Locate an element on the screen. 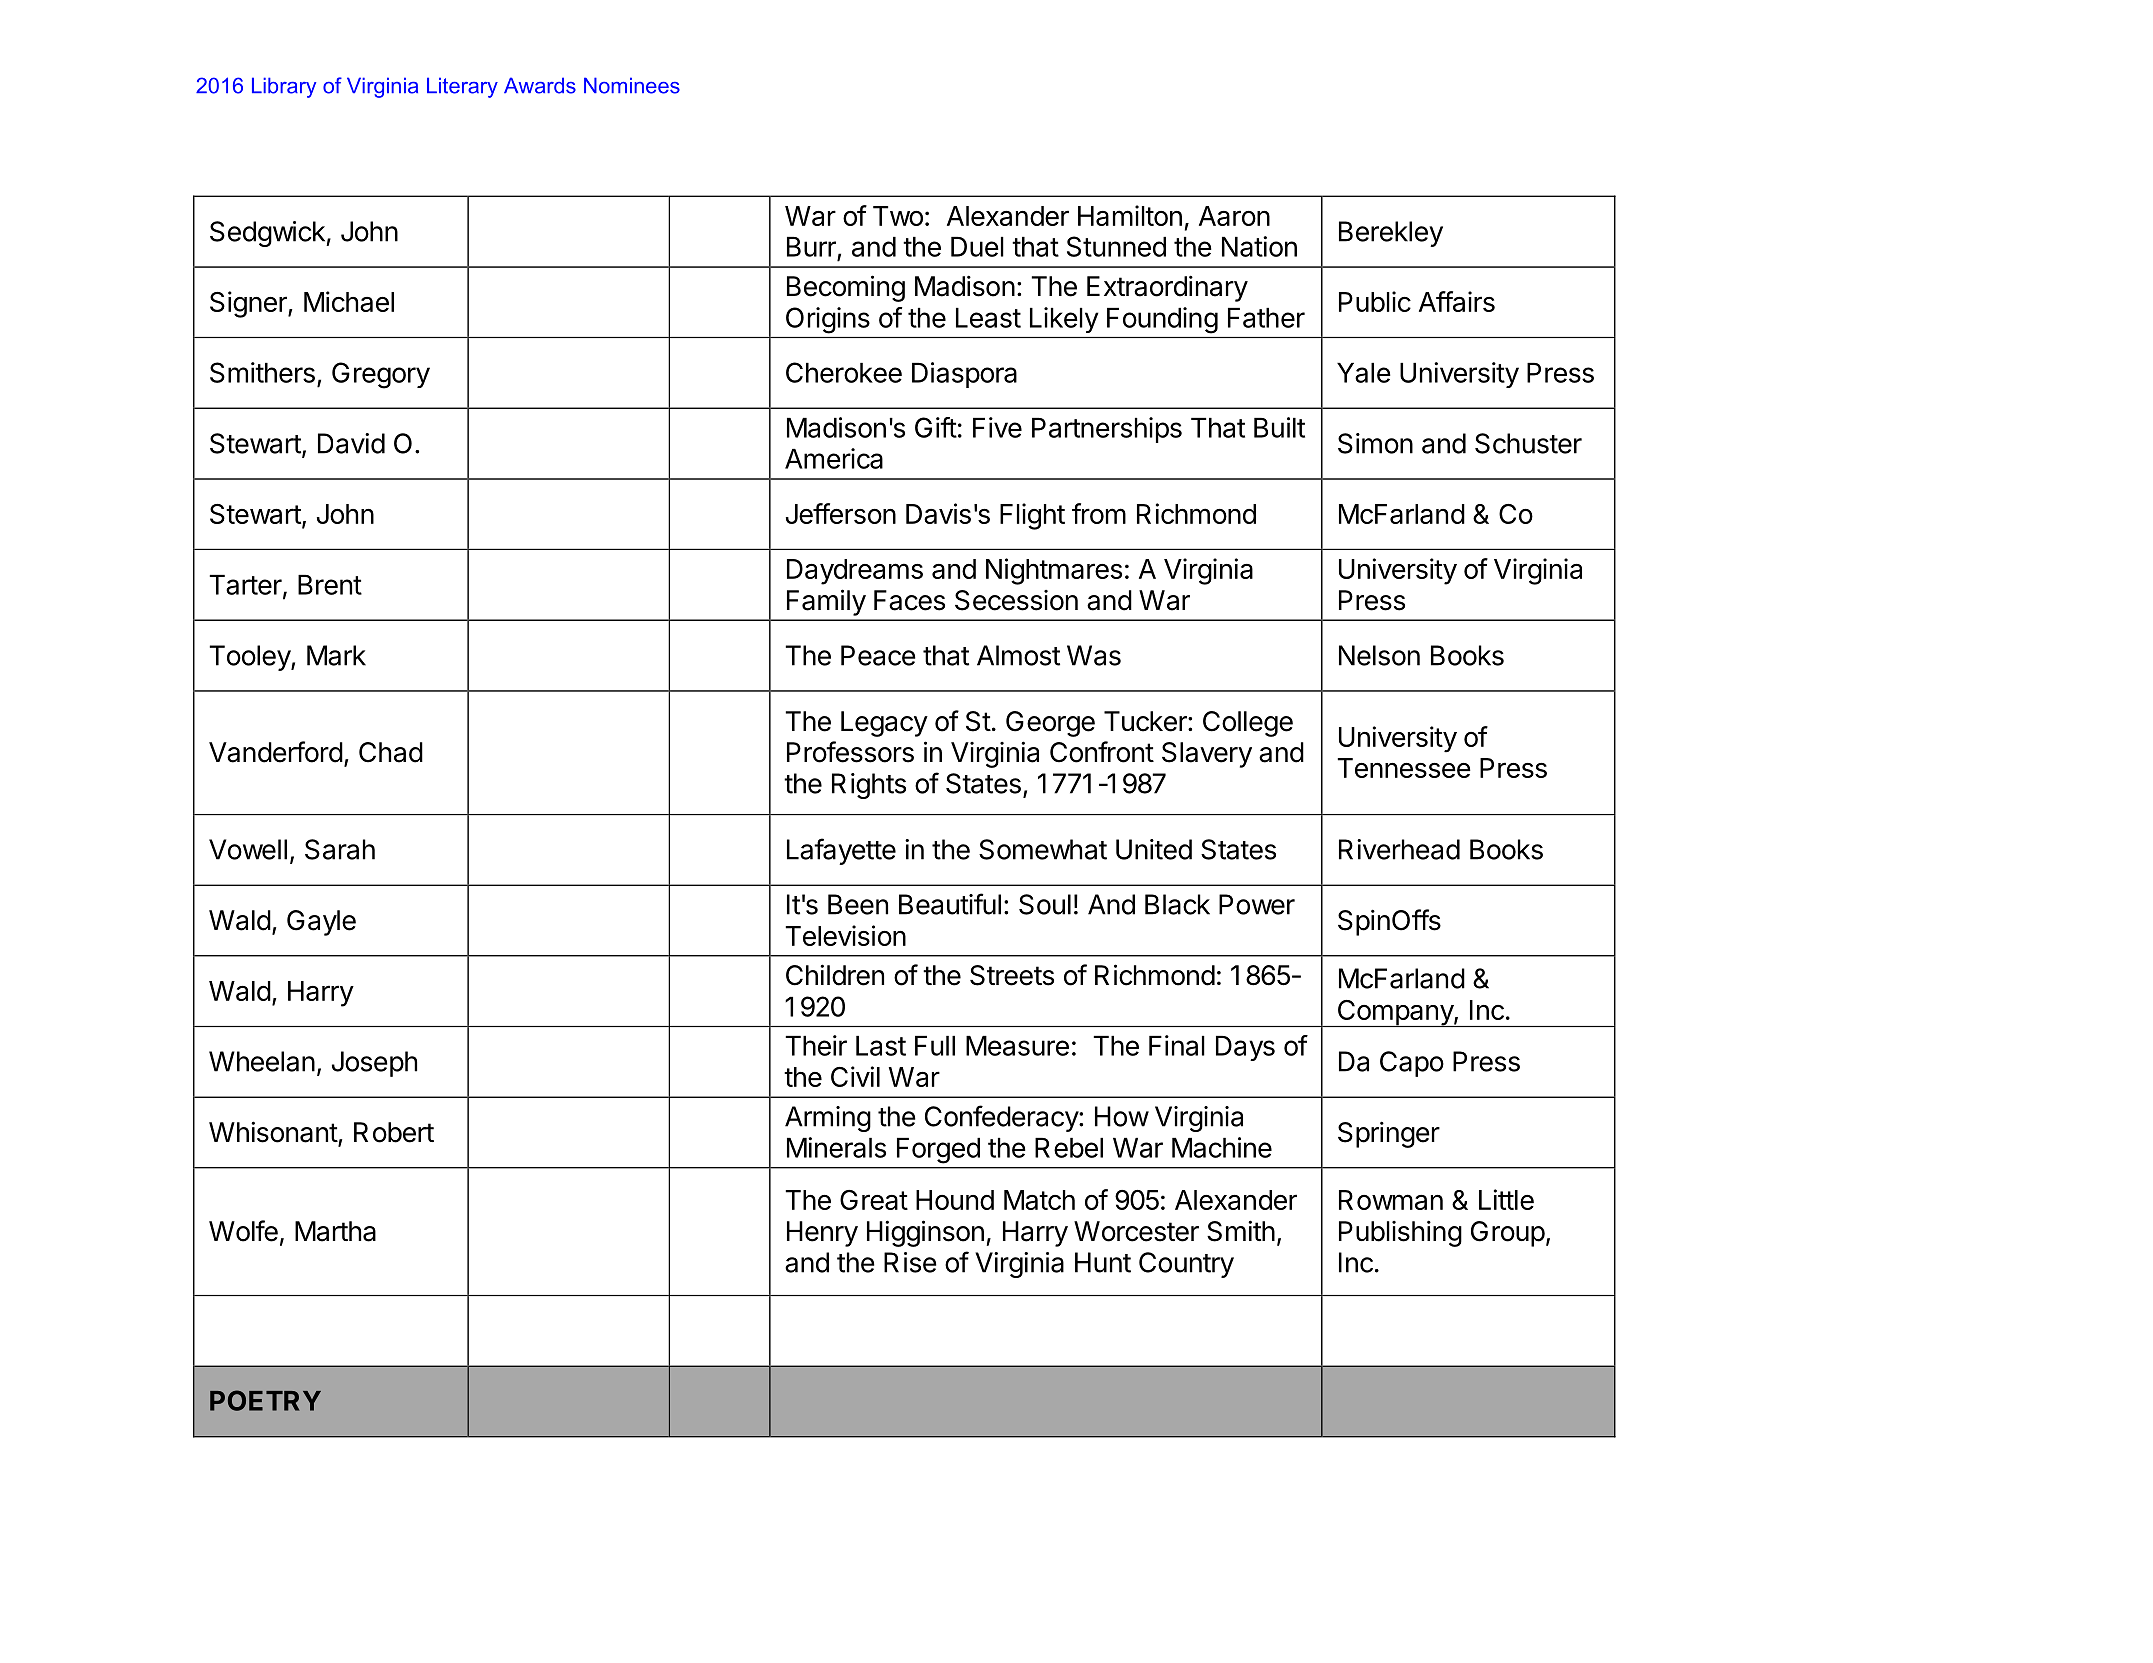 The height and width of the screenshot is (1663, 2153). Lafayette is located at coordinates (841, 851).
